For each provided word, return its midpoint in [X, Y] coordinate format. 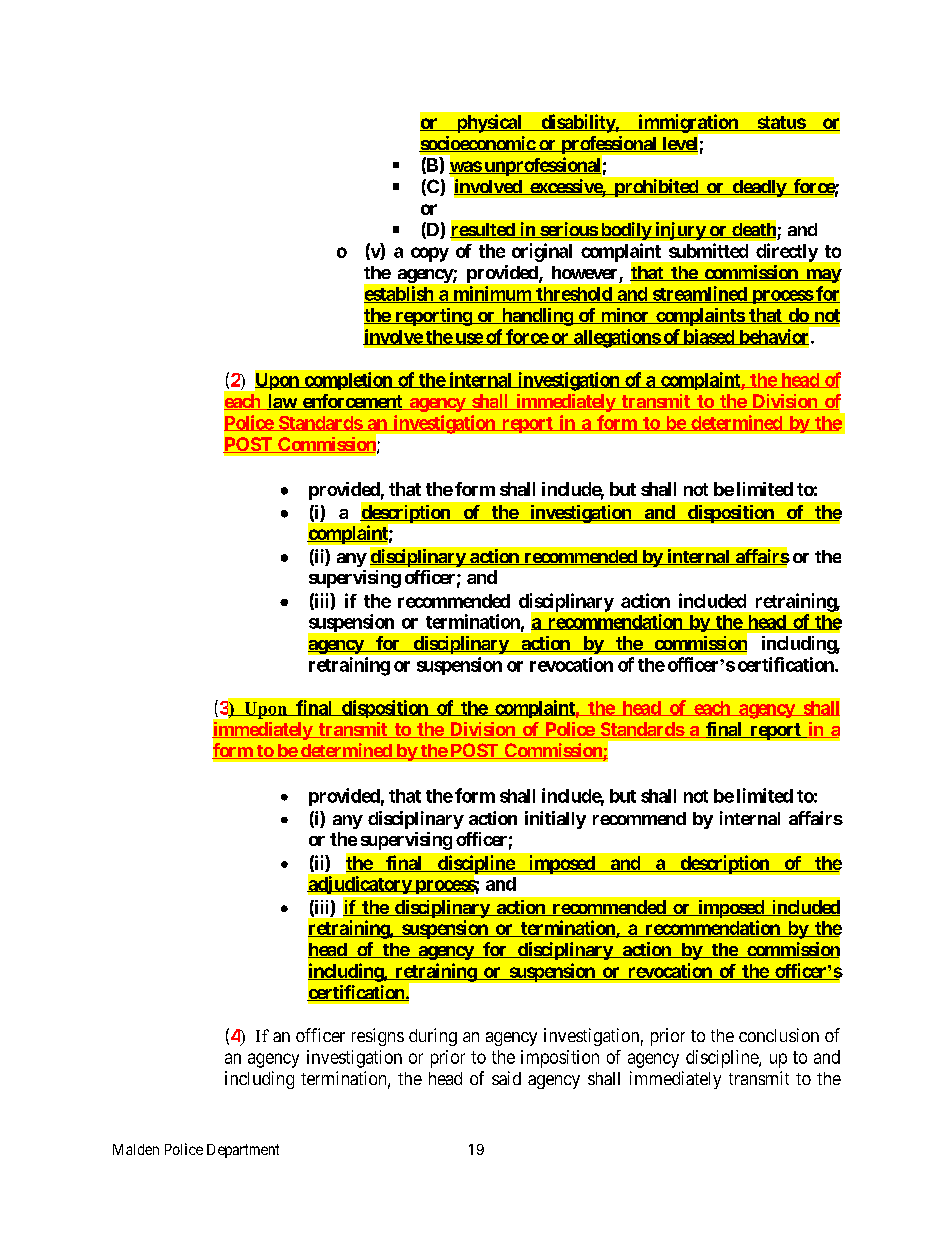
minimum [492, 294]
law [281, 402]
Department [243, 1151]
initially [555, 820]
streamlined [699, 294]
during [433, 1037]
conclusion [779, 1035]
